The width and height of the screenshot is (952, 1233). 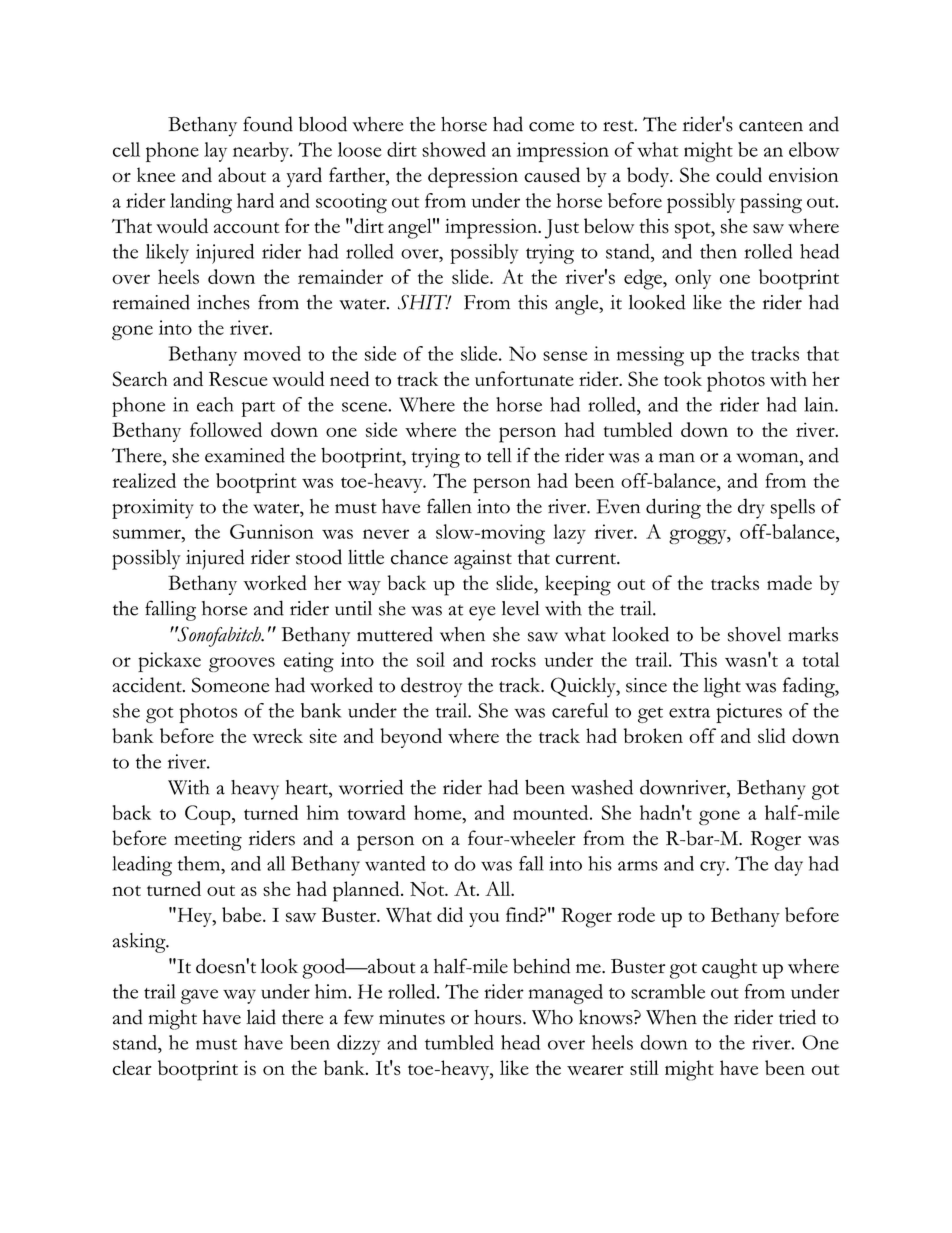 What do you see at coordinates (277, 735) in the screenshot?
I see `wreck` at bounding box center [277, 735].
